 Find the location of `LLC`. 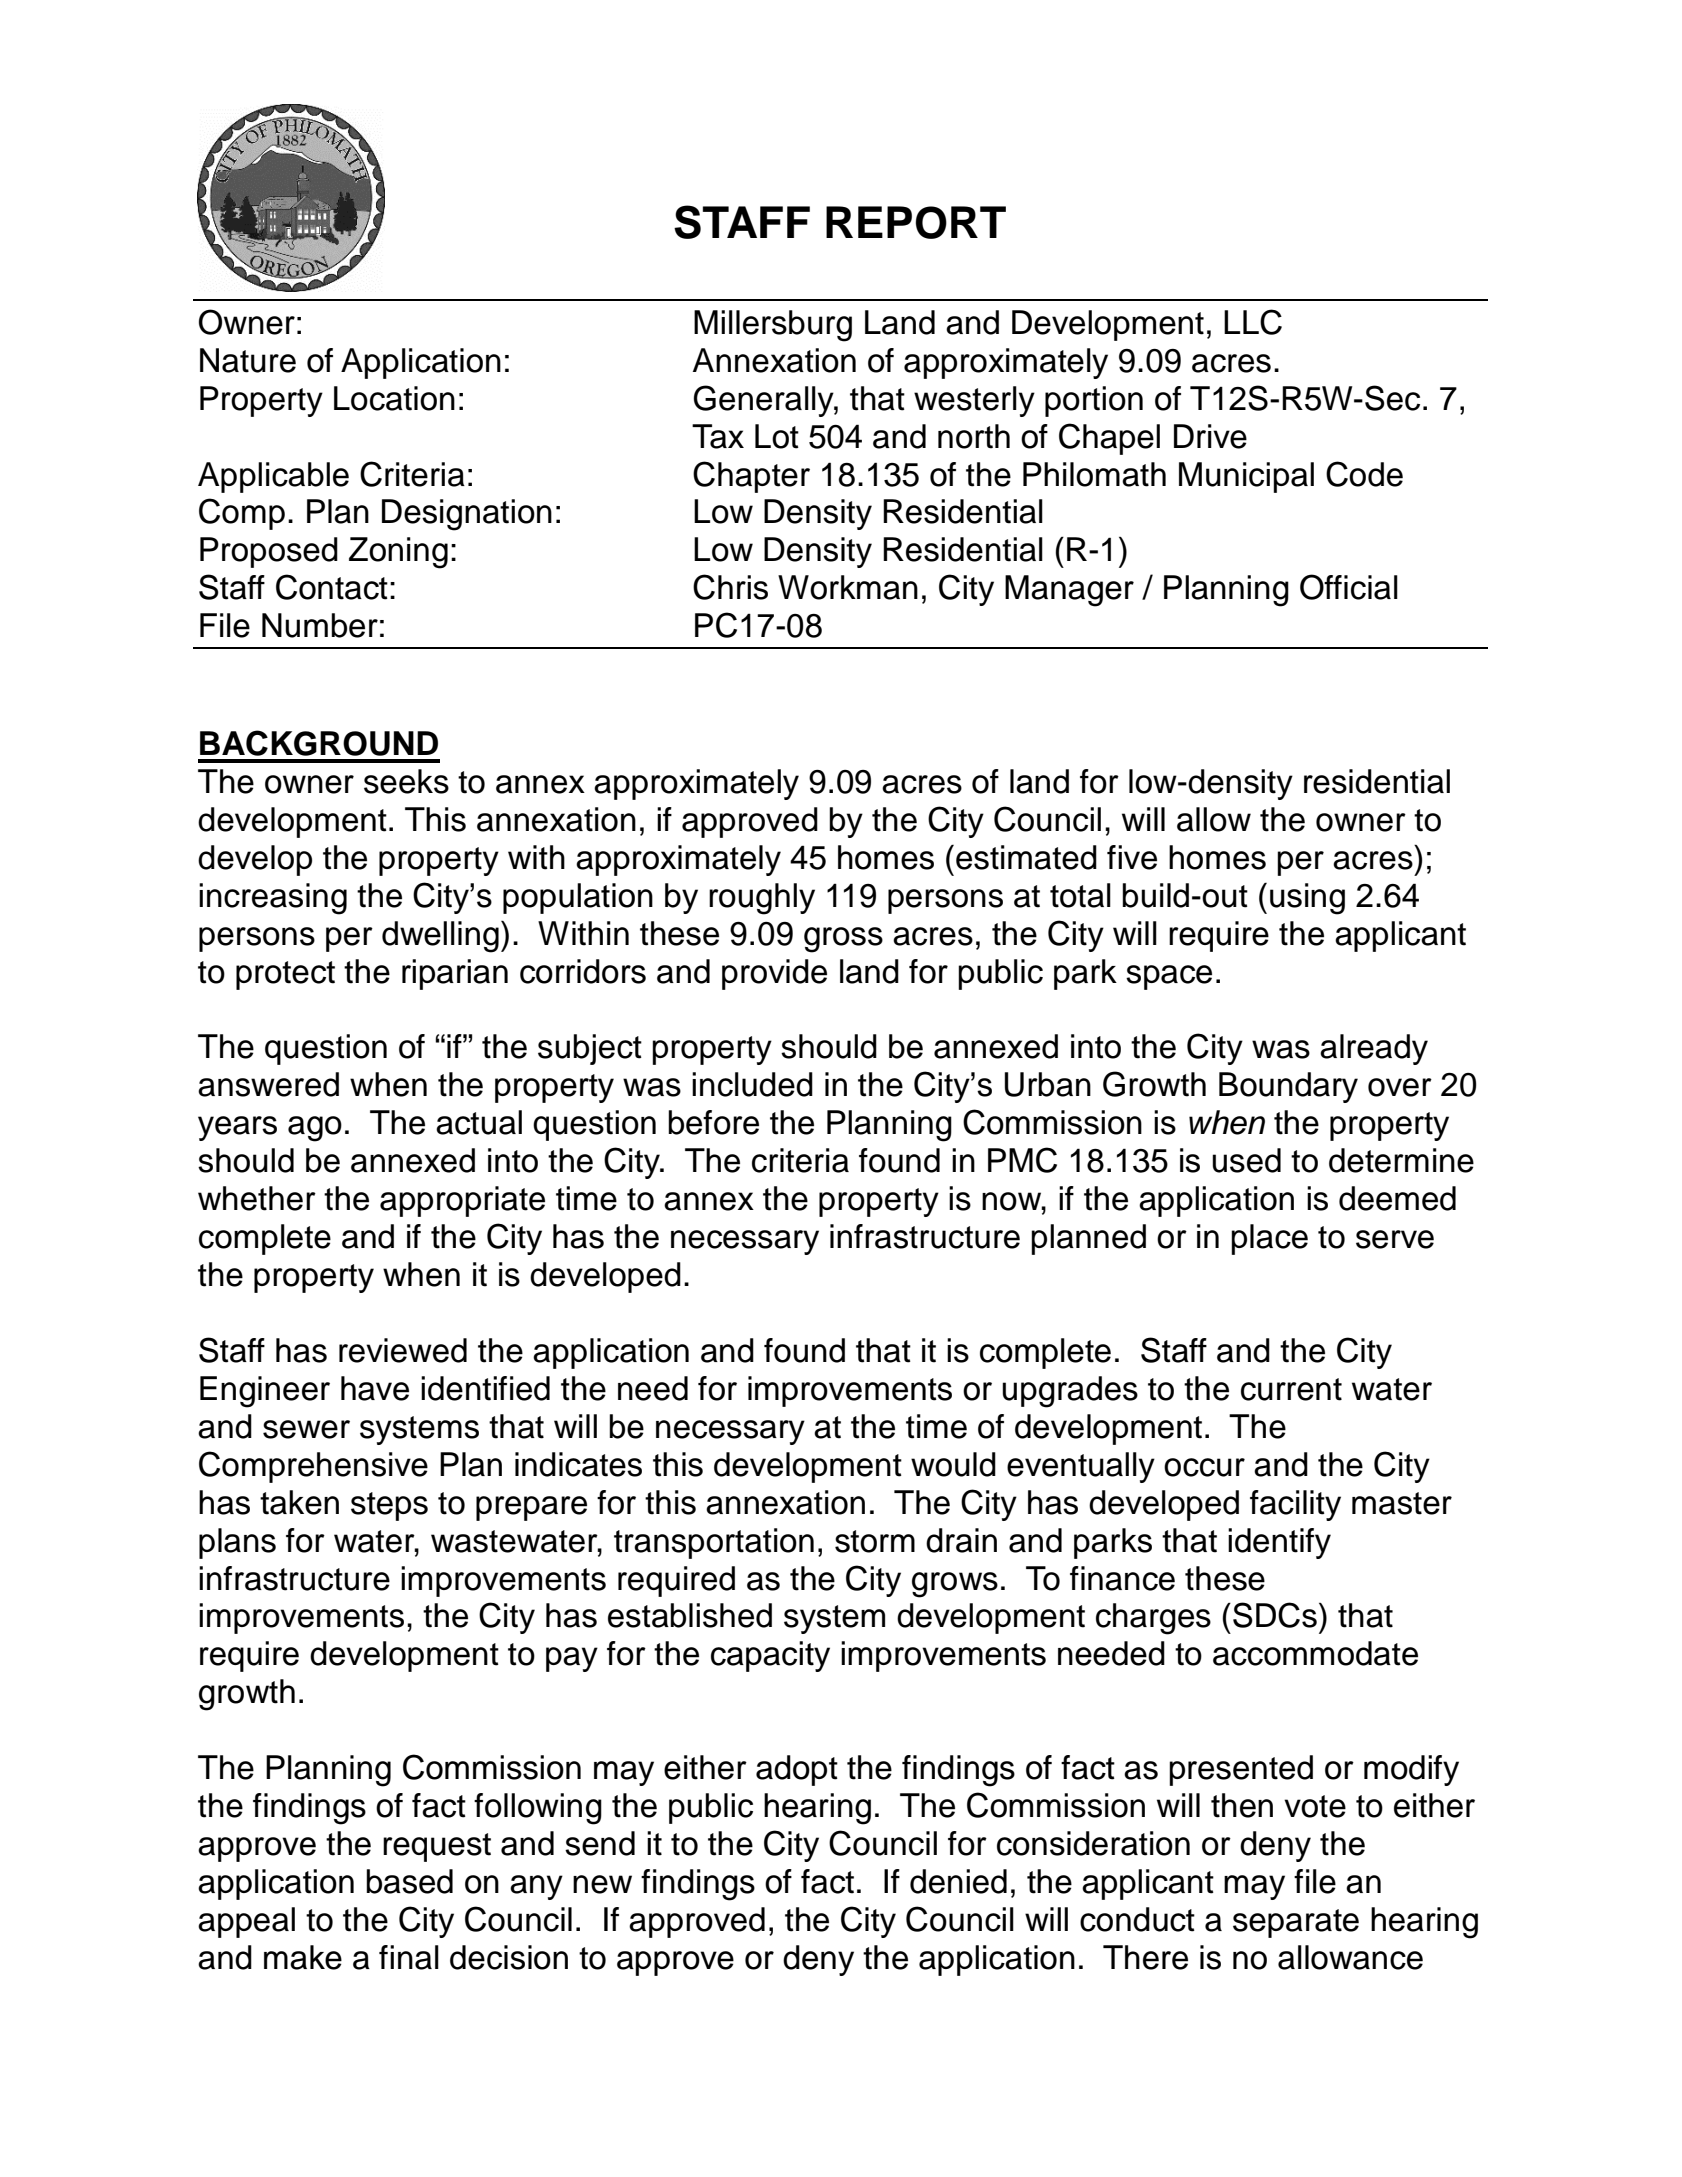

LLC is located at coordinates (1253, 322).
